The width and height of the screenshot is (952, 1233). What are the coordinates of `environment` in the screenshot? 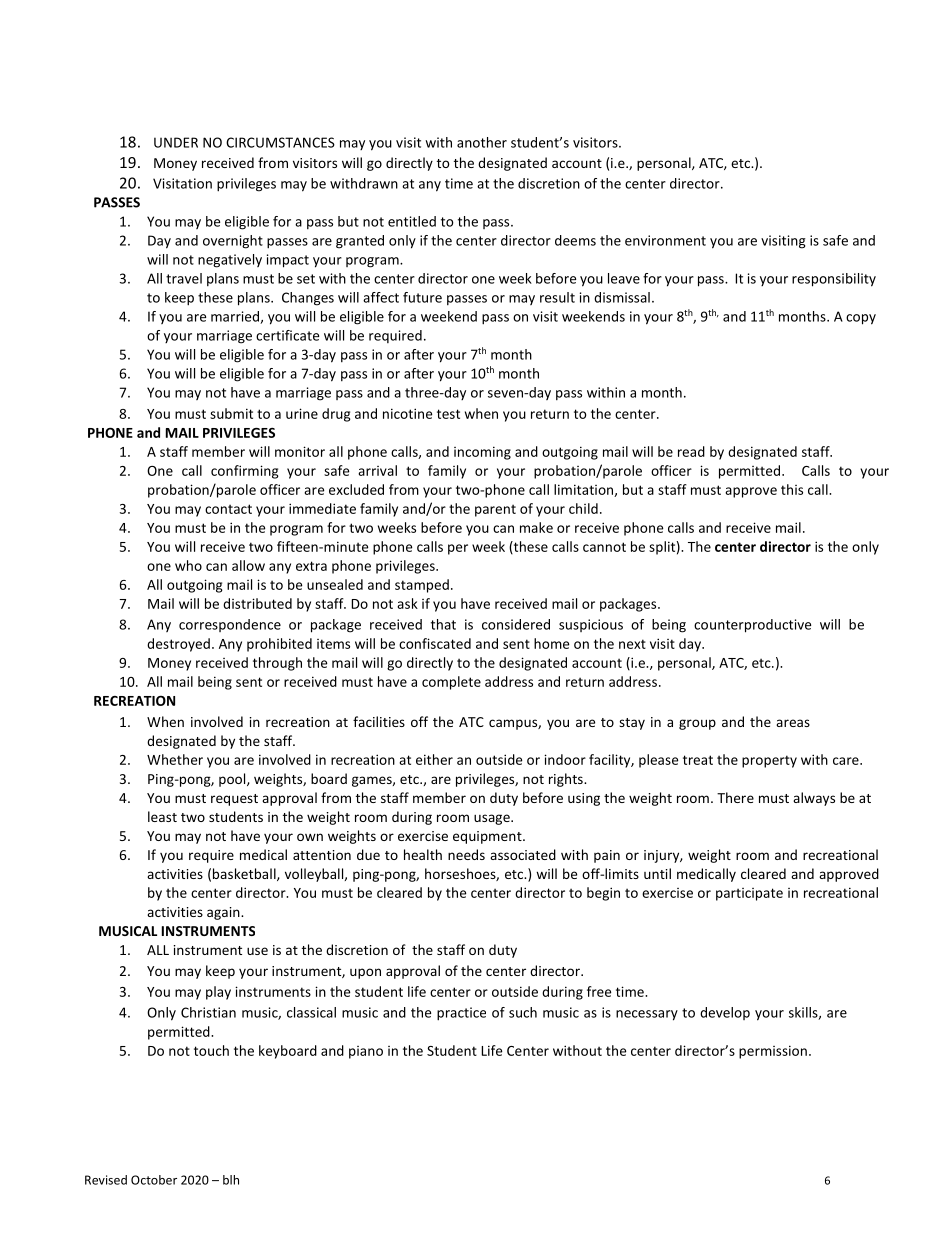 It's located at (665, 240).
